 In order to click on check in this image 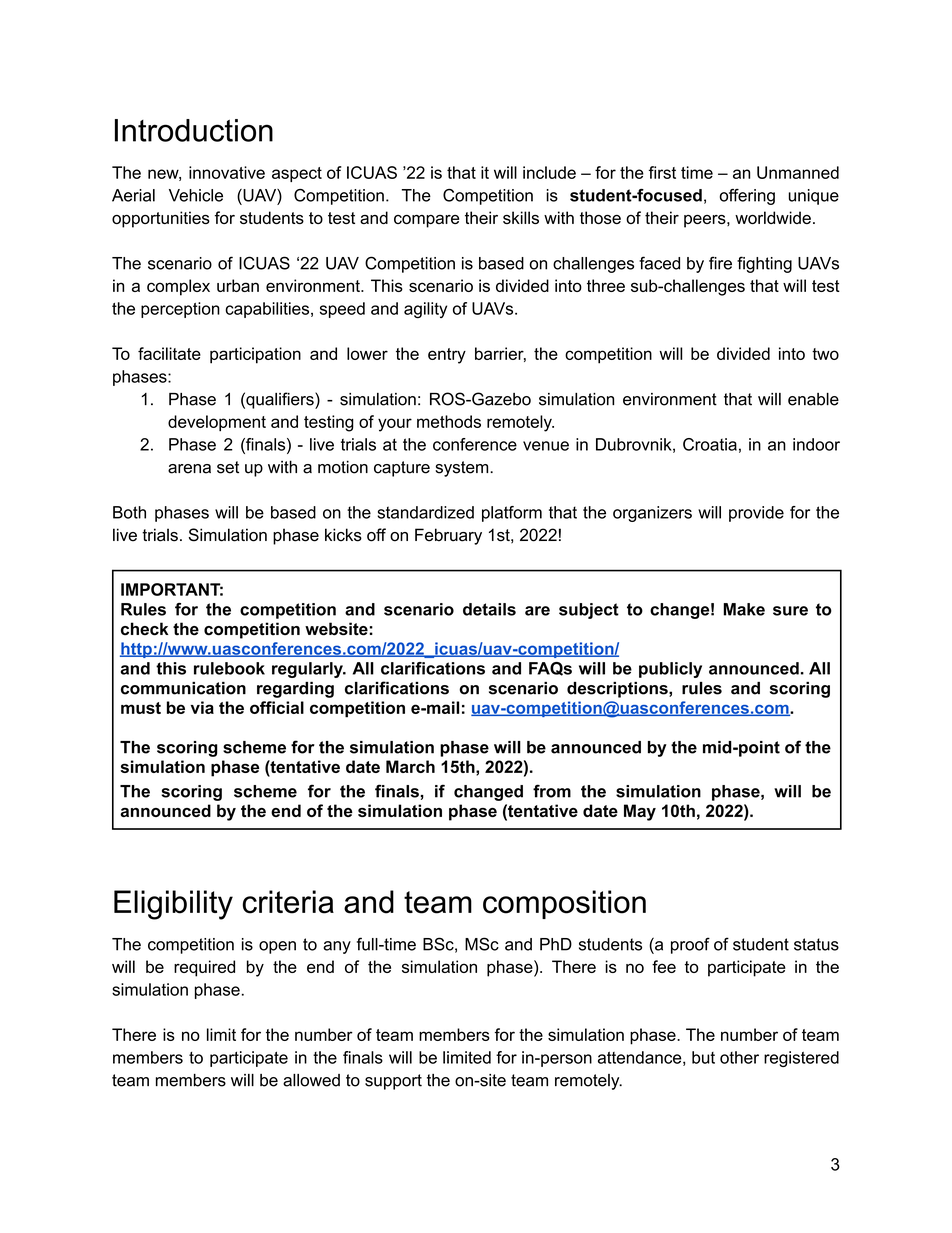, I will do `click(144, 629)`.
